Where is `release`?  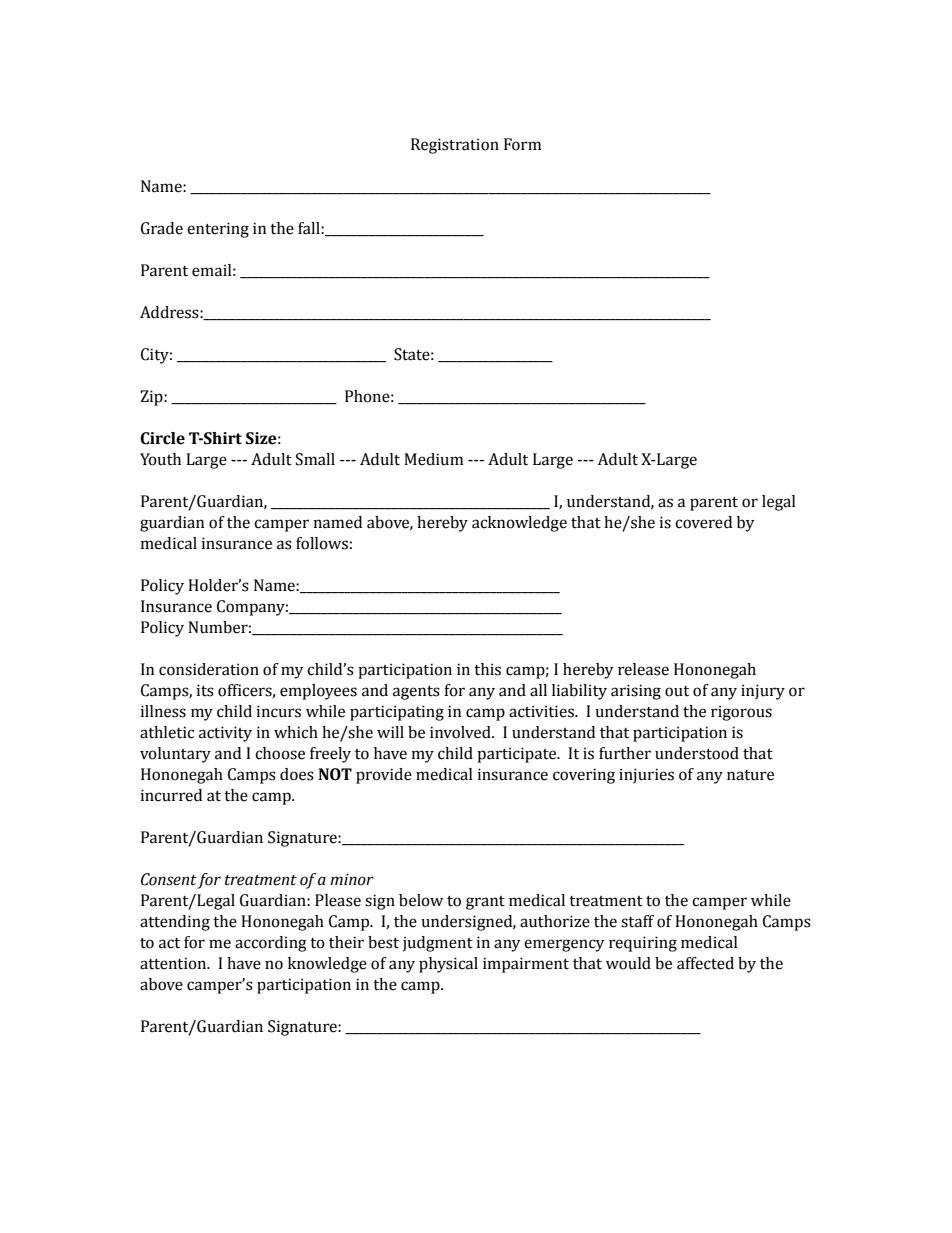
release is located at coordinates (643, 669).
